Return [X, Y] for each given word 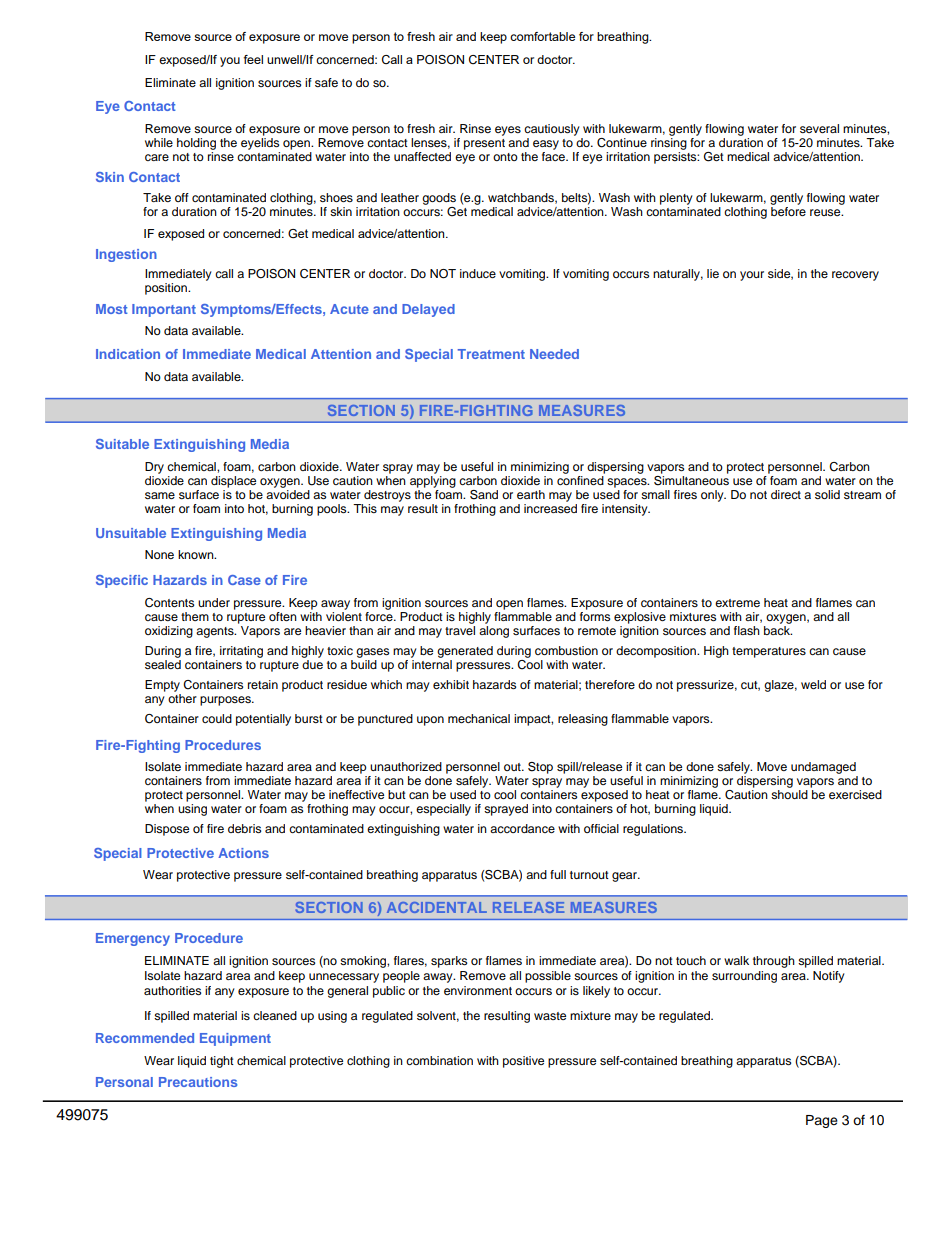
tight [222, 1062]
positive [523, 1062]
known [197, 554]
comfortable [542, 36]
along [494, 630]
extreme [737, 603]
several [819, 128]
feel [253, 59]
